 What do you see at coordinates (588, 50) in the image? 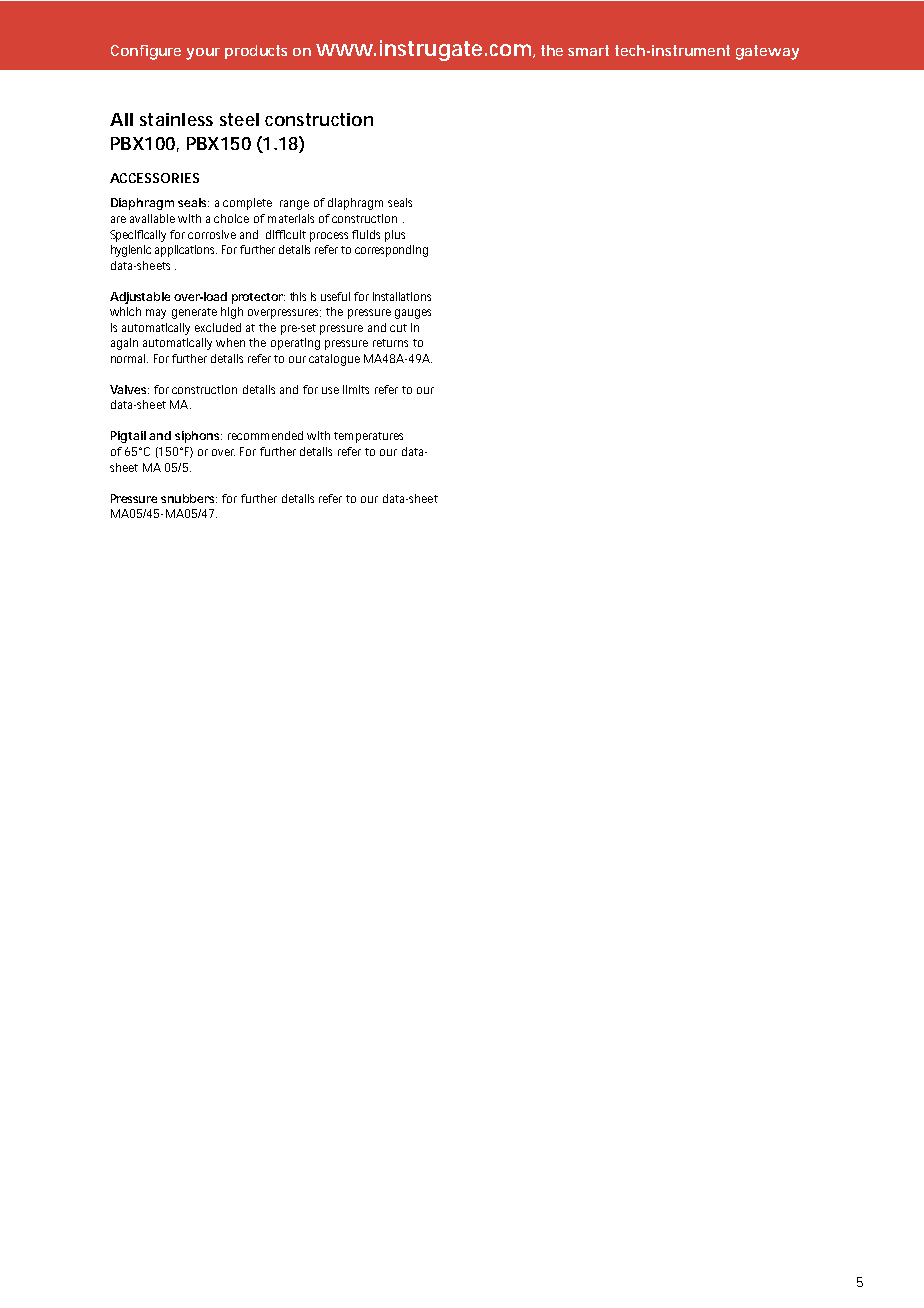
I see `smart` at bounding box center [588, 50].
